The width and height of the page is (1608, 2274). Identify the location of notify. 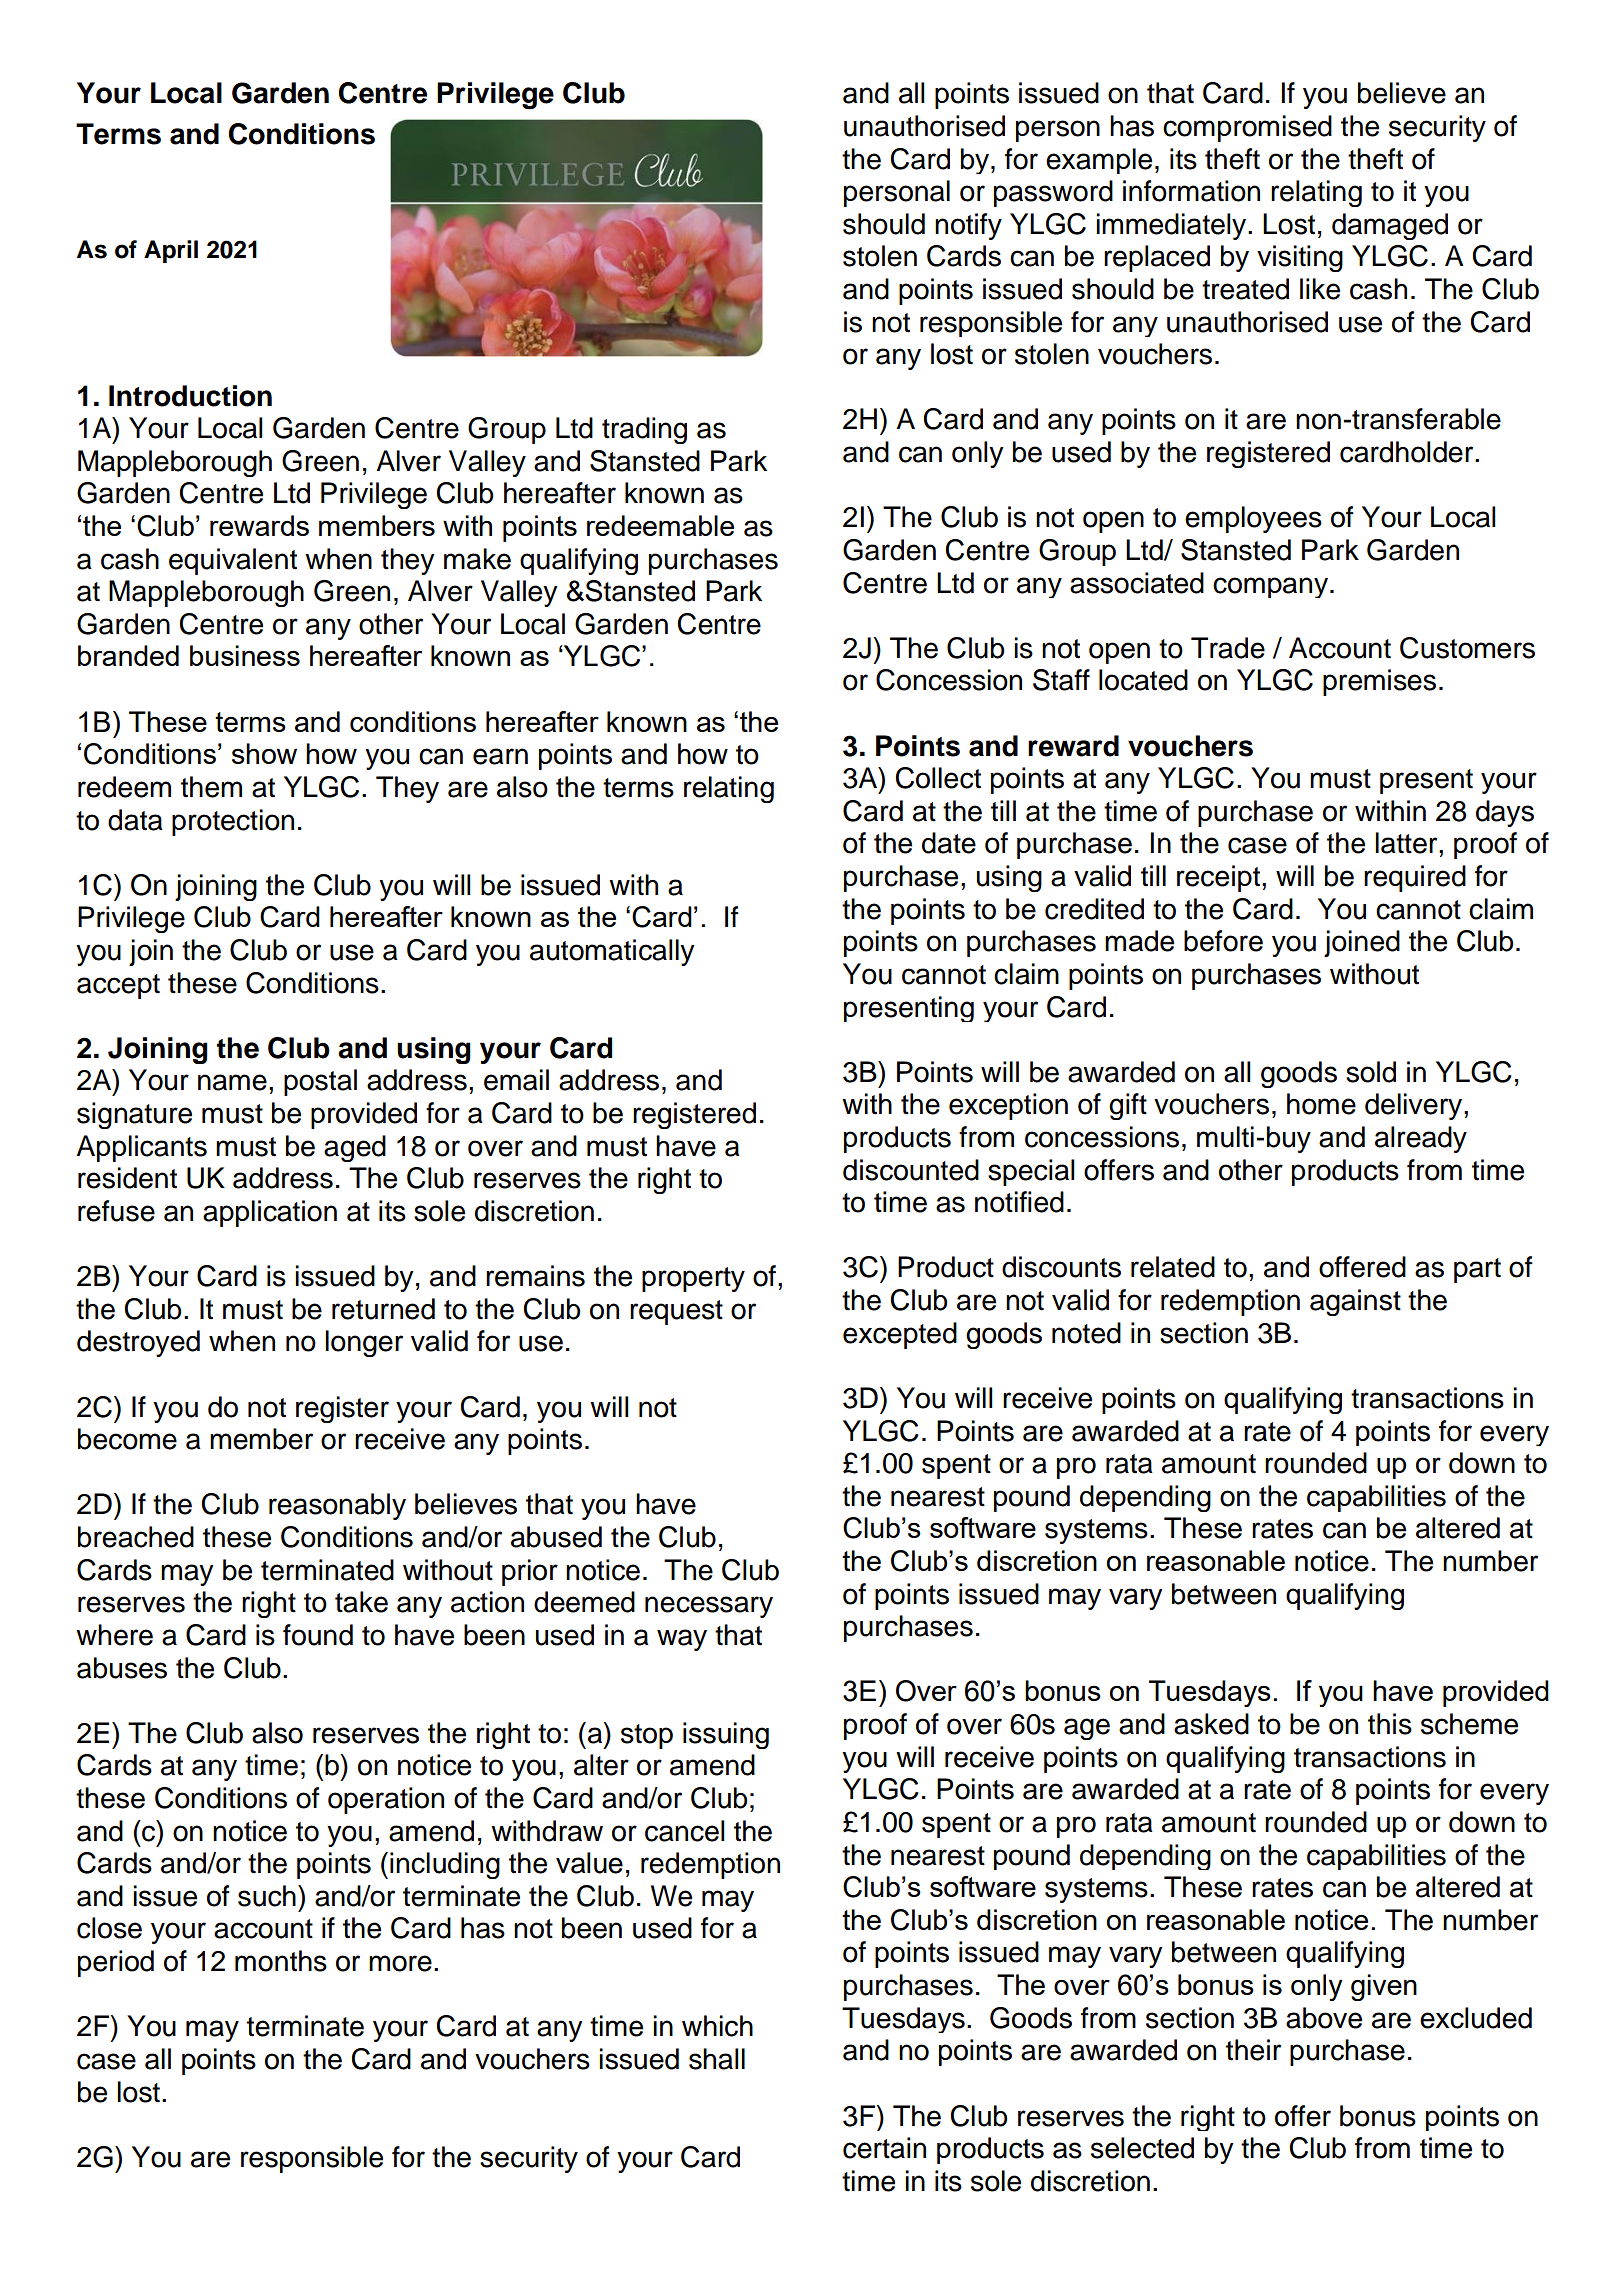
(968, 226).
